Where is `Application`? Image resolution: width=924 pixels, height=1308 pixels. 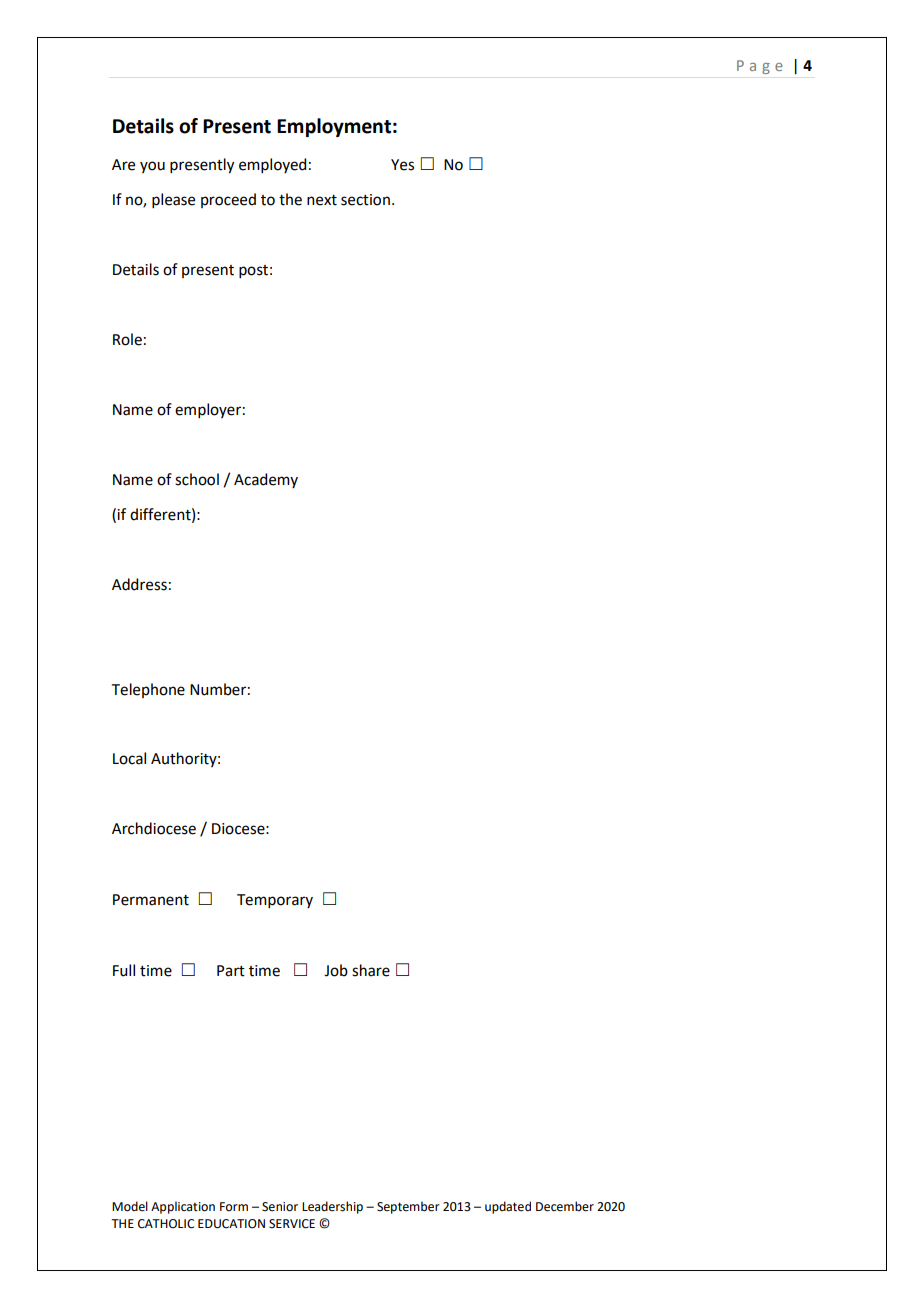
Application is located at coordinates (183, 1207).
